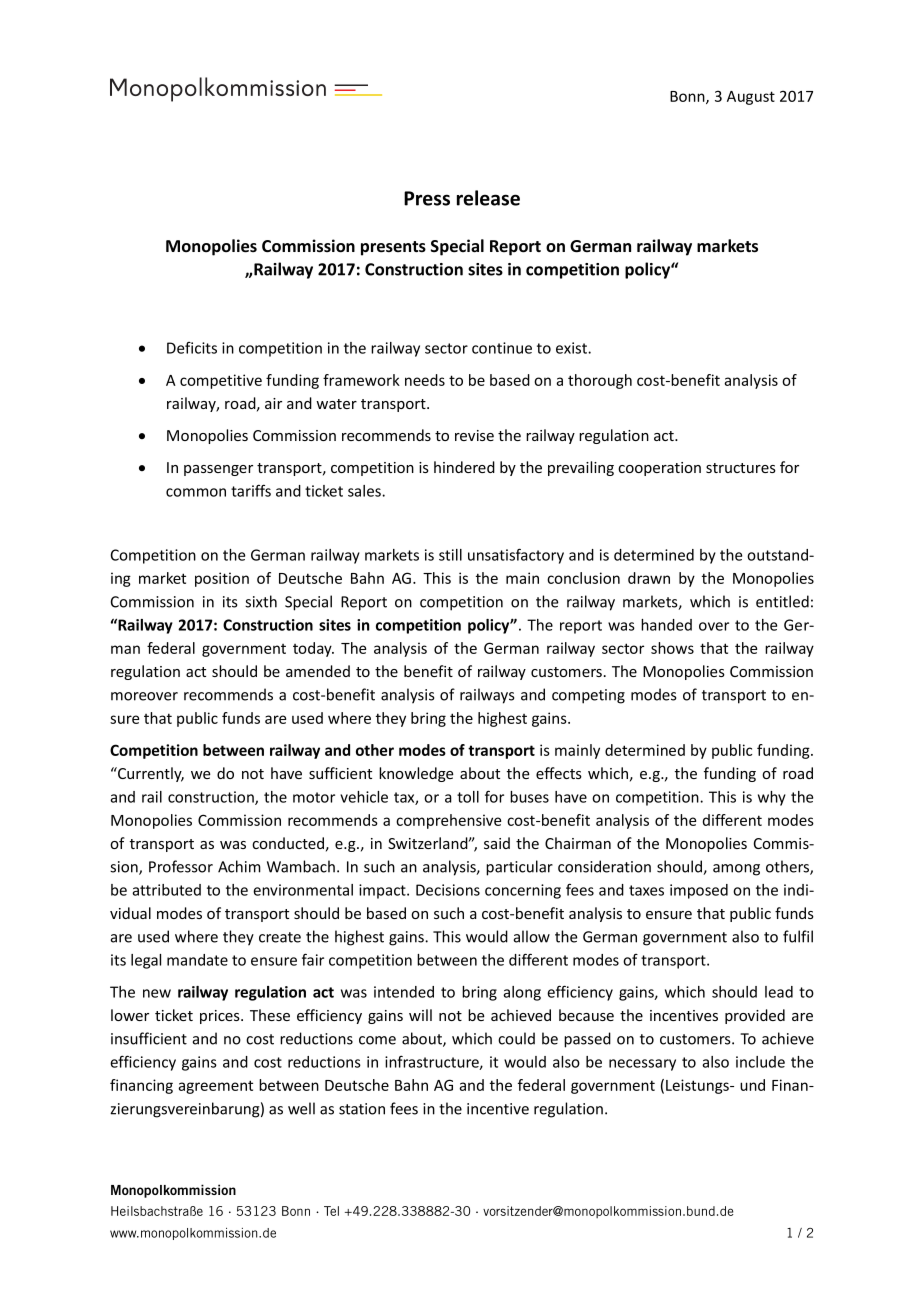 The height and width of the page is (1308, 924). Describe the element at coordinates (450, 555) in the page. I see `still` at that location.
